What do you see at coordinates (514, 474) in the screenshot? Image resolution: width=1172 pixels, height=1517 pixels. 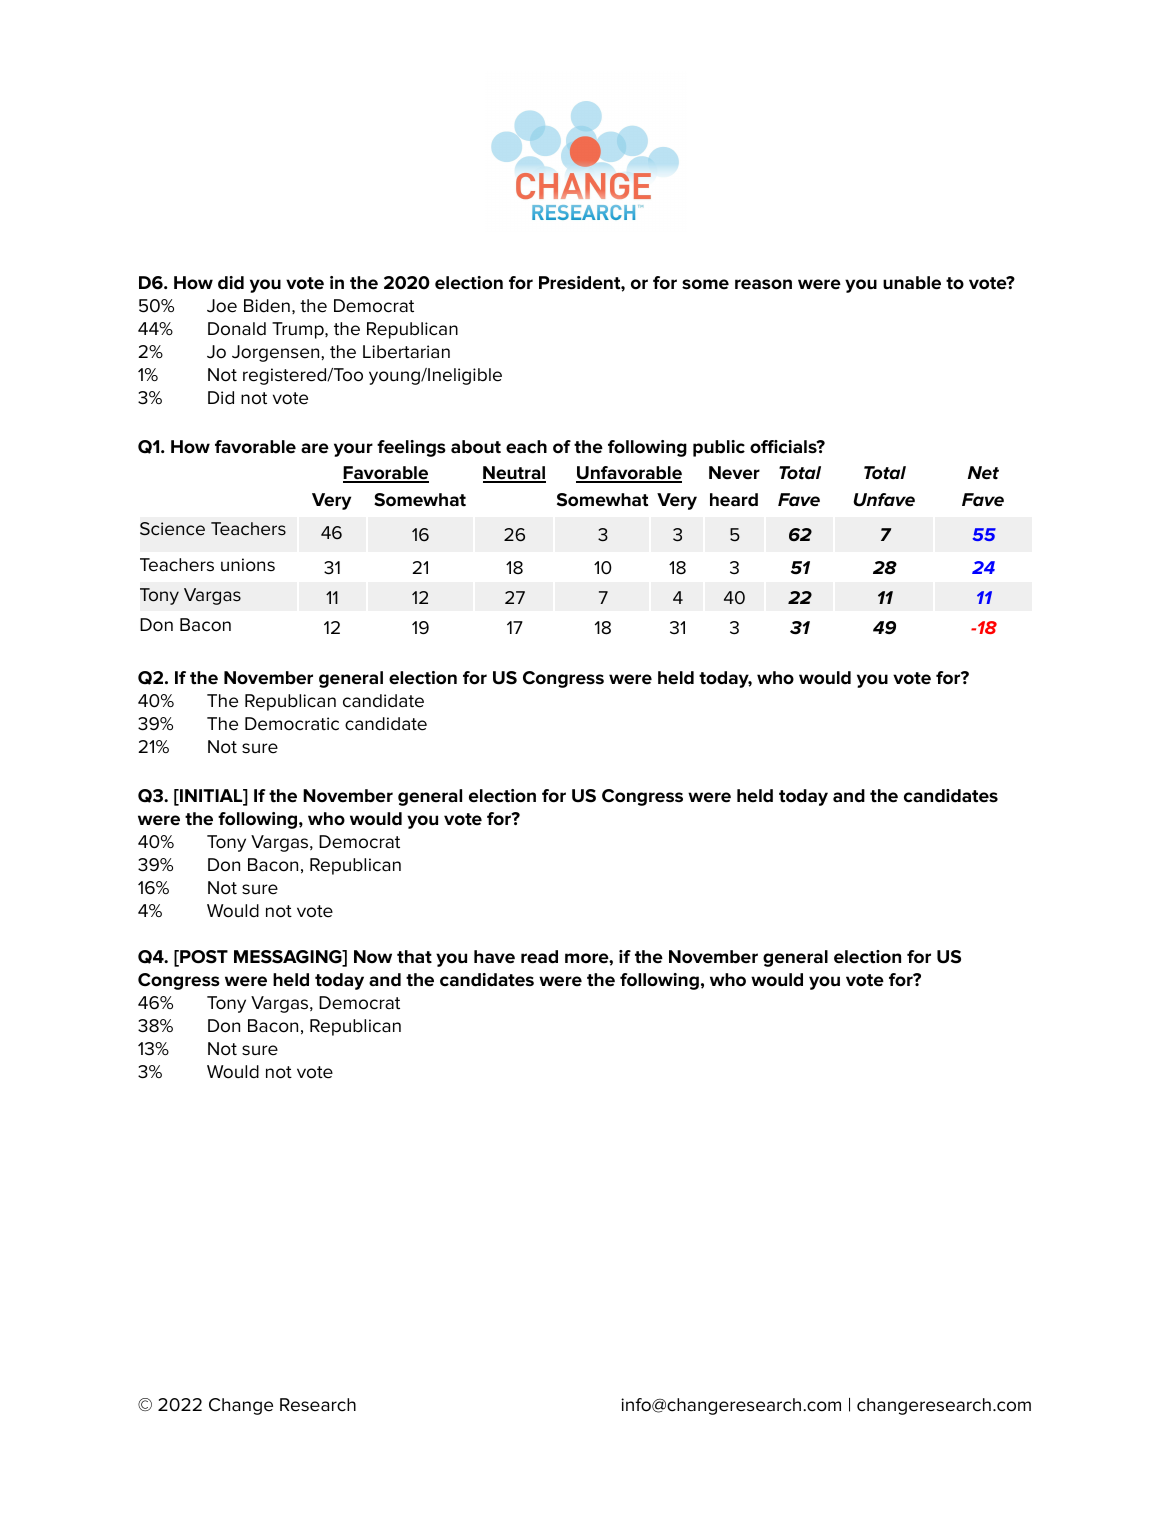 I see `Neutral` at bounding box center [514, 474].
